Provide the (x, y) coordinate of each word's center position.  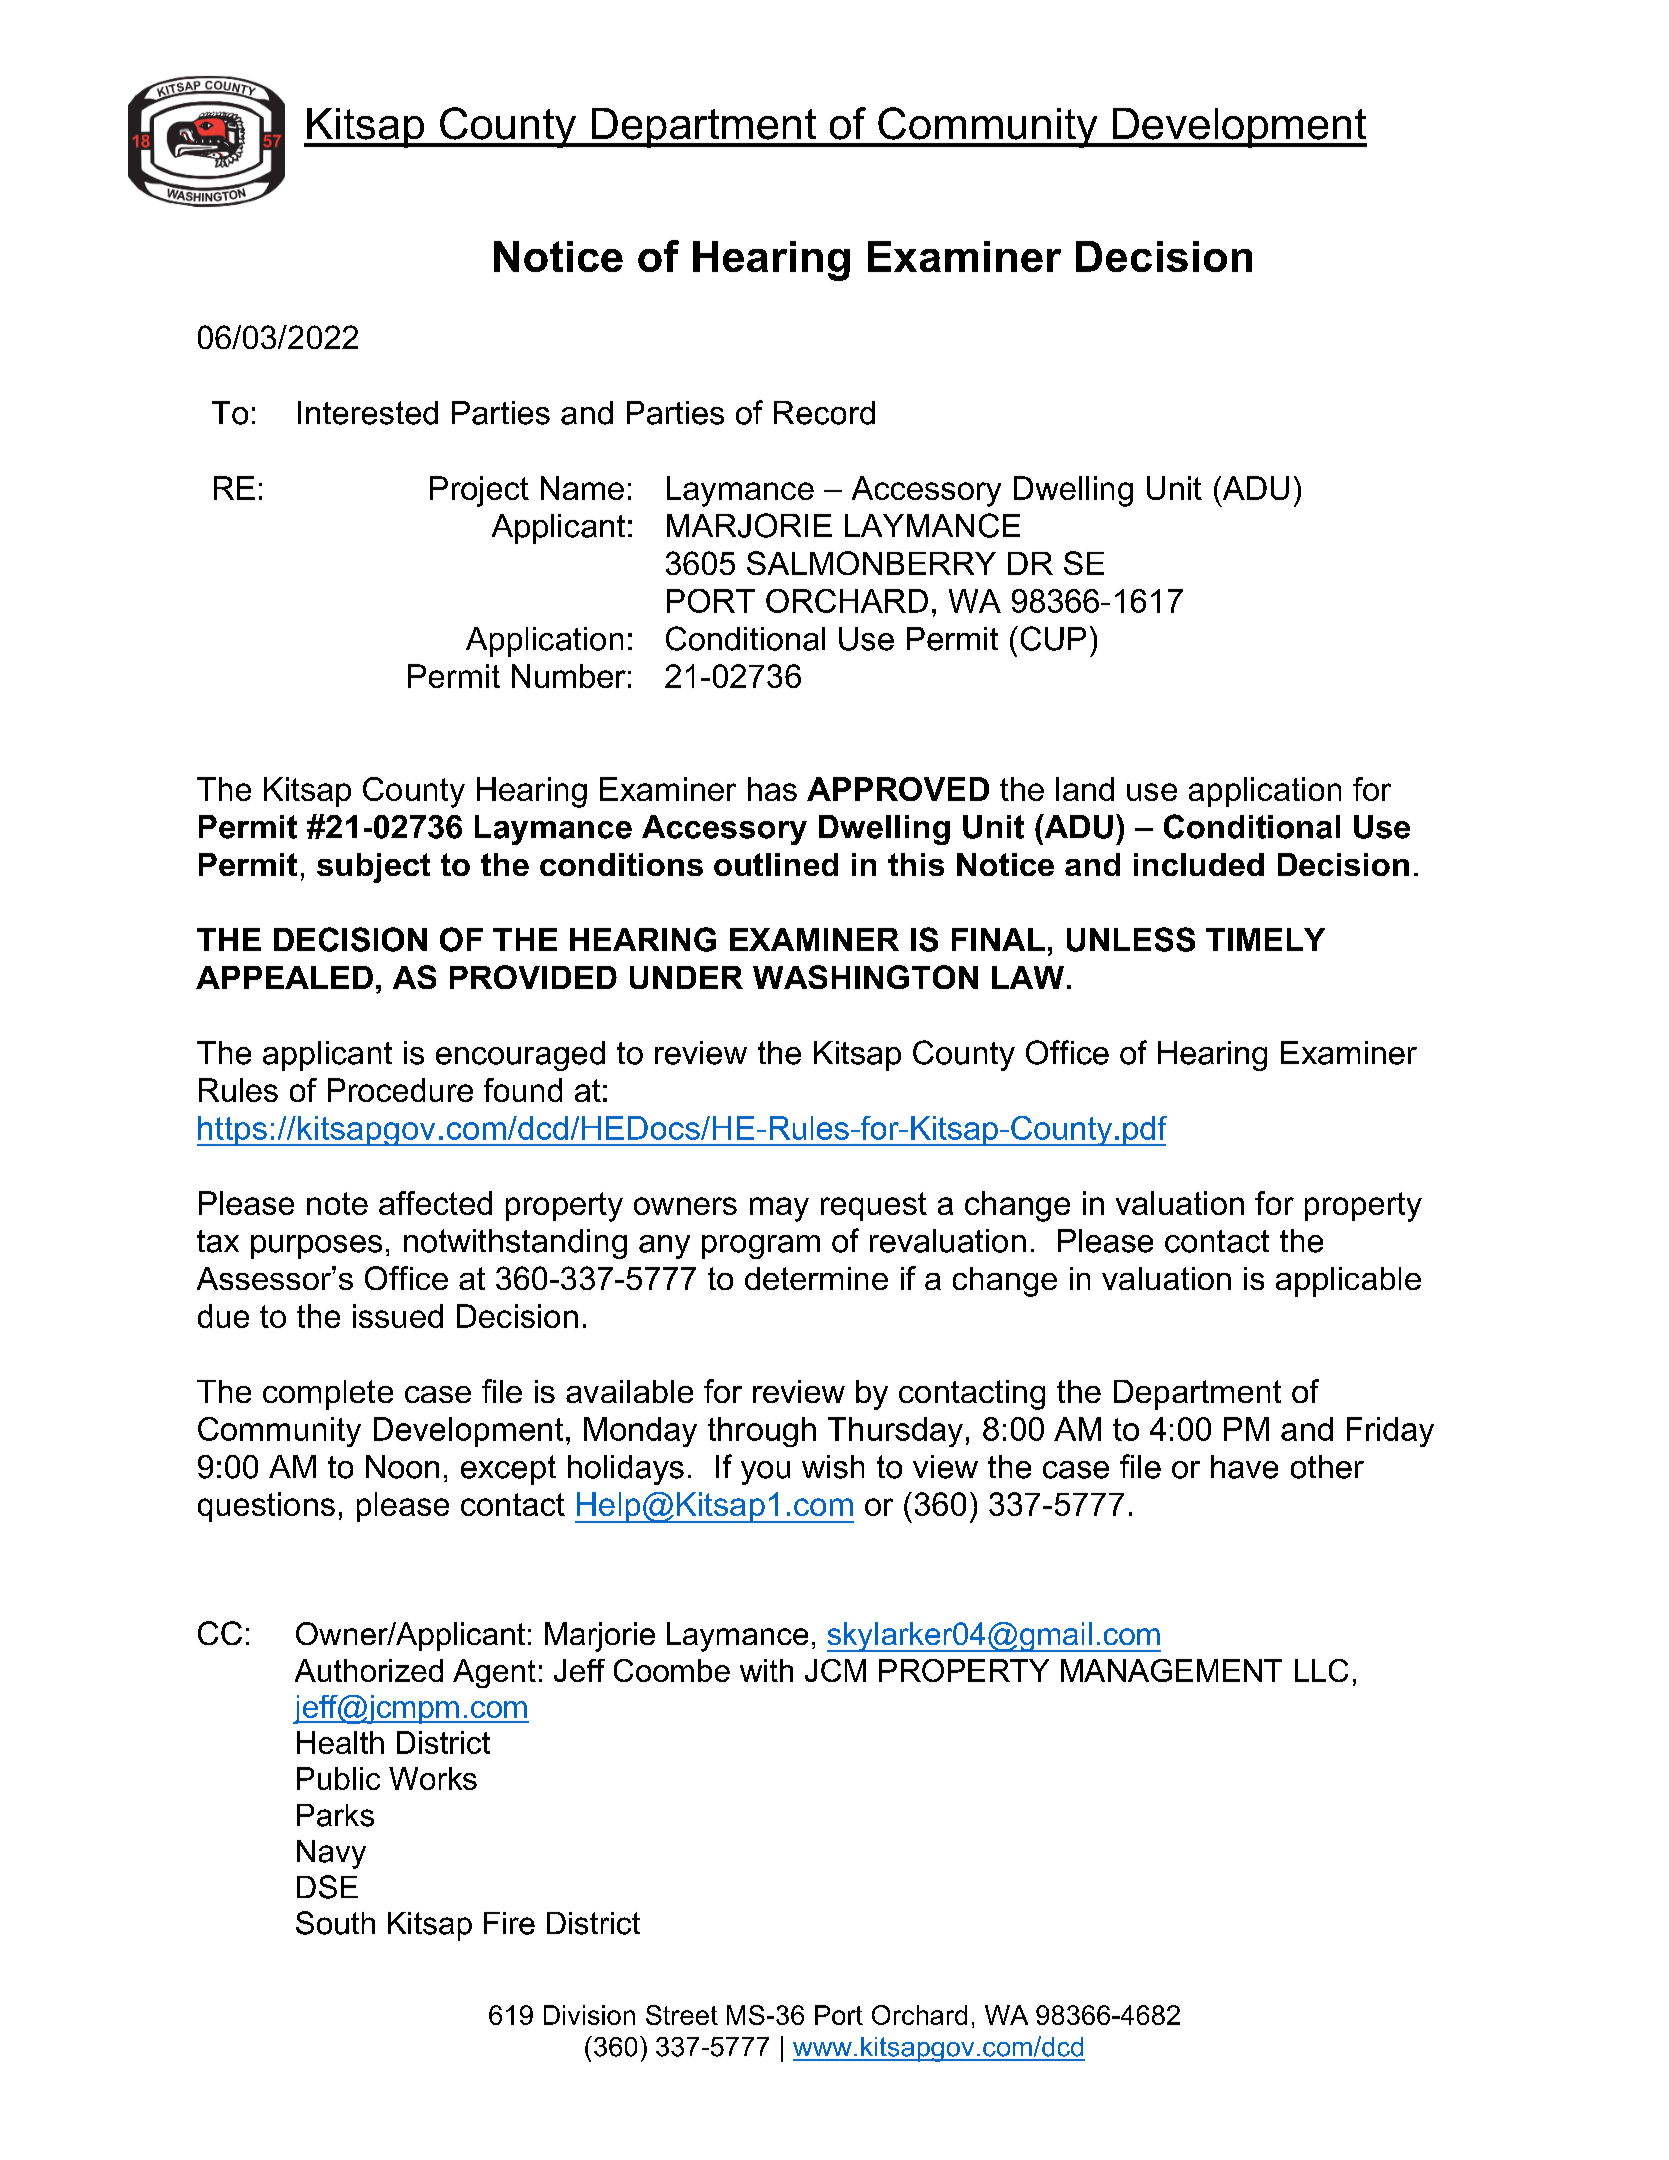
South (335, 1923)
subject (373, 868)
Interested (368, 413)
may (779, 1209)
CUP (1053, 638)
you (765, 1473)
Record (824, 413)
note (337, 1203)
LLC (1321, 1670)
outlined (776, 864)
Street (682, 2015)
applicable (1348, 1282)
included (1199, 864)
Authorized (369, 1670)
